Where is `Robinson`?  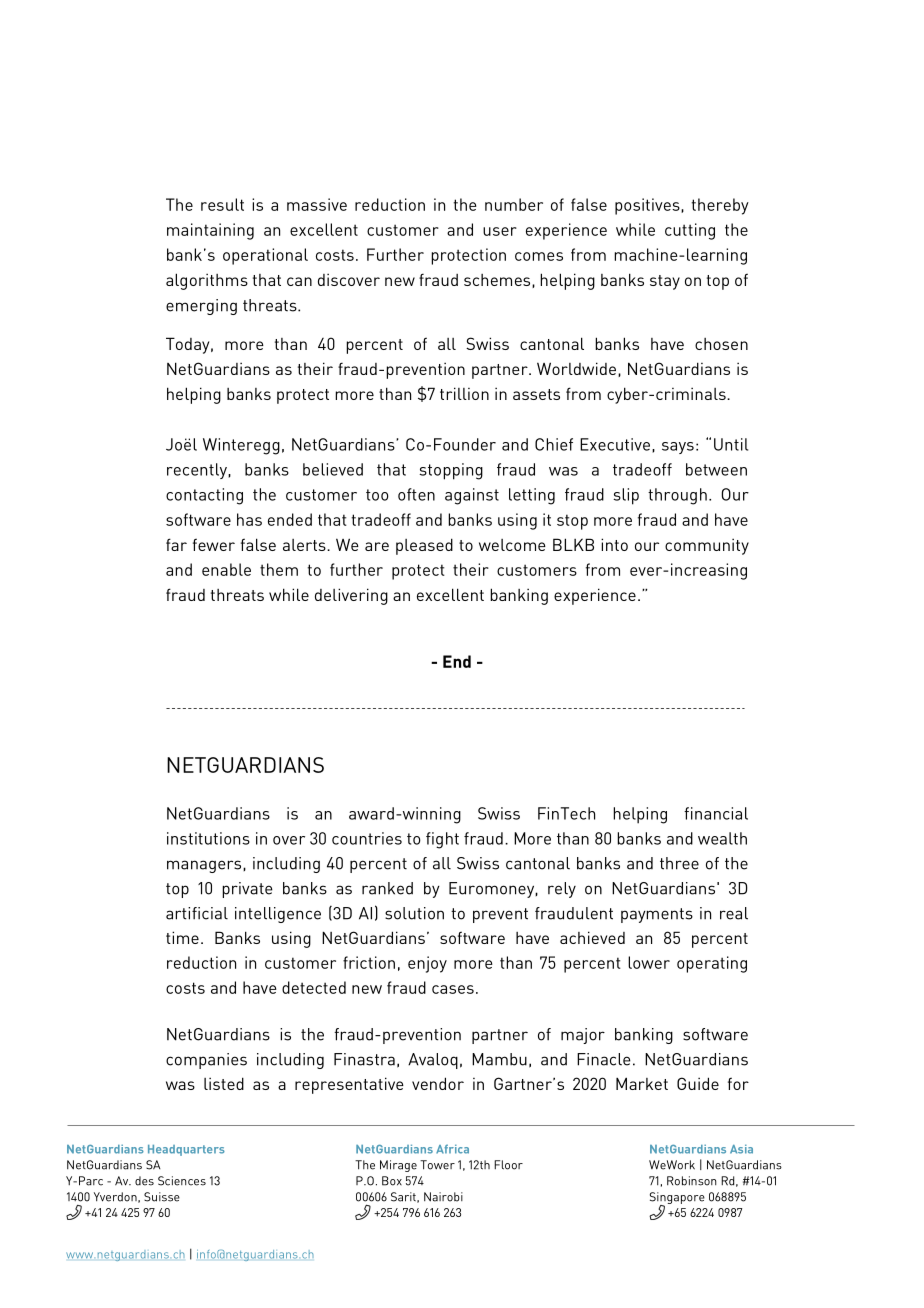 Robinson is located at coordinates (692, 1181).
